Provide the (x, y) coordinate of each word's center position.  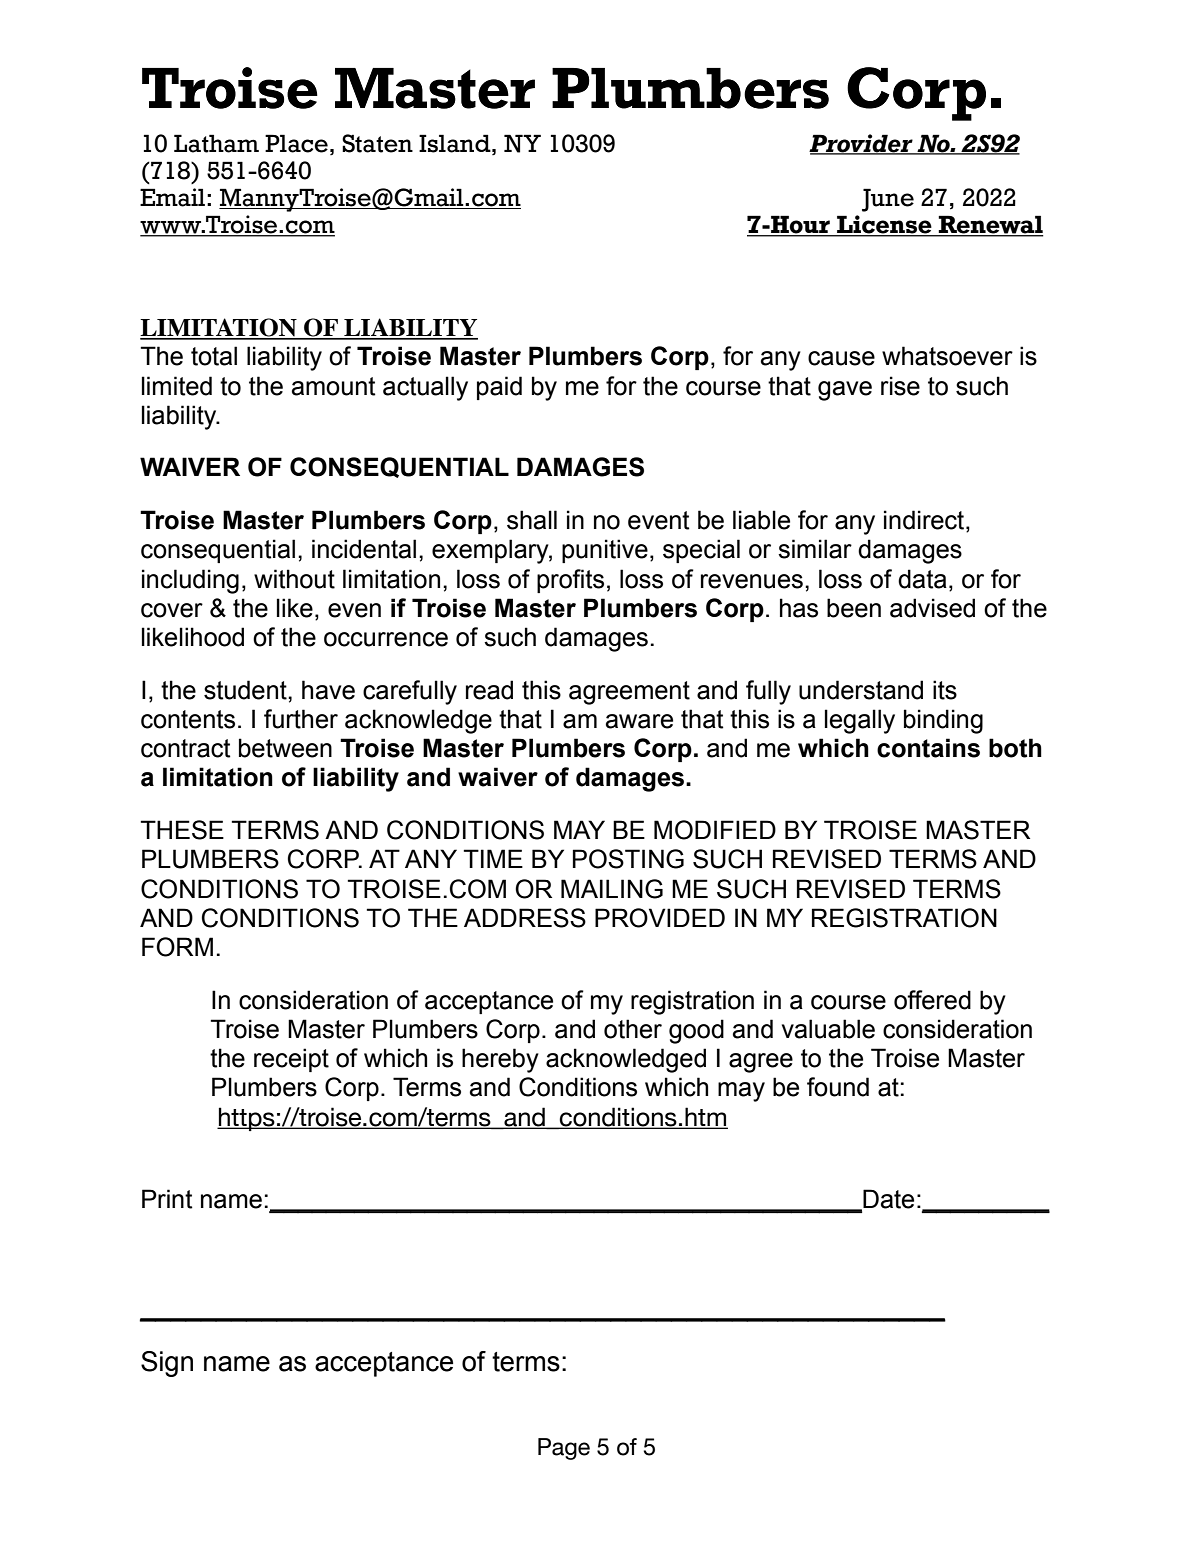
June (888, 200)
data (922, 579)
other (633, 1029)
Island (456, 143)
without (294, 579)
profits (570, 581)
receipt (291, 1060)
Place (296, 143)
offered (932, 1000)
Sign (167, 1364)
